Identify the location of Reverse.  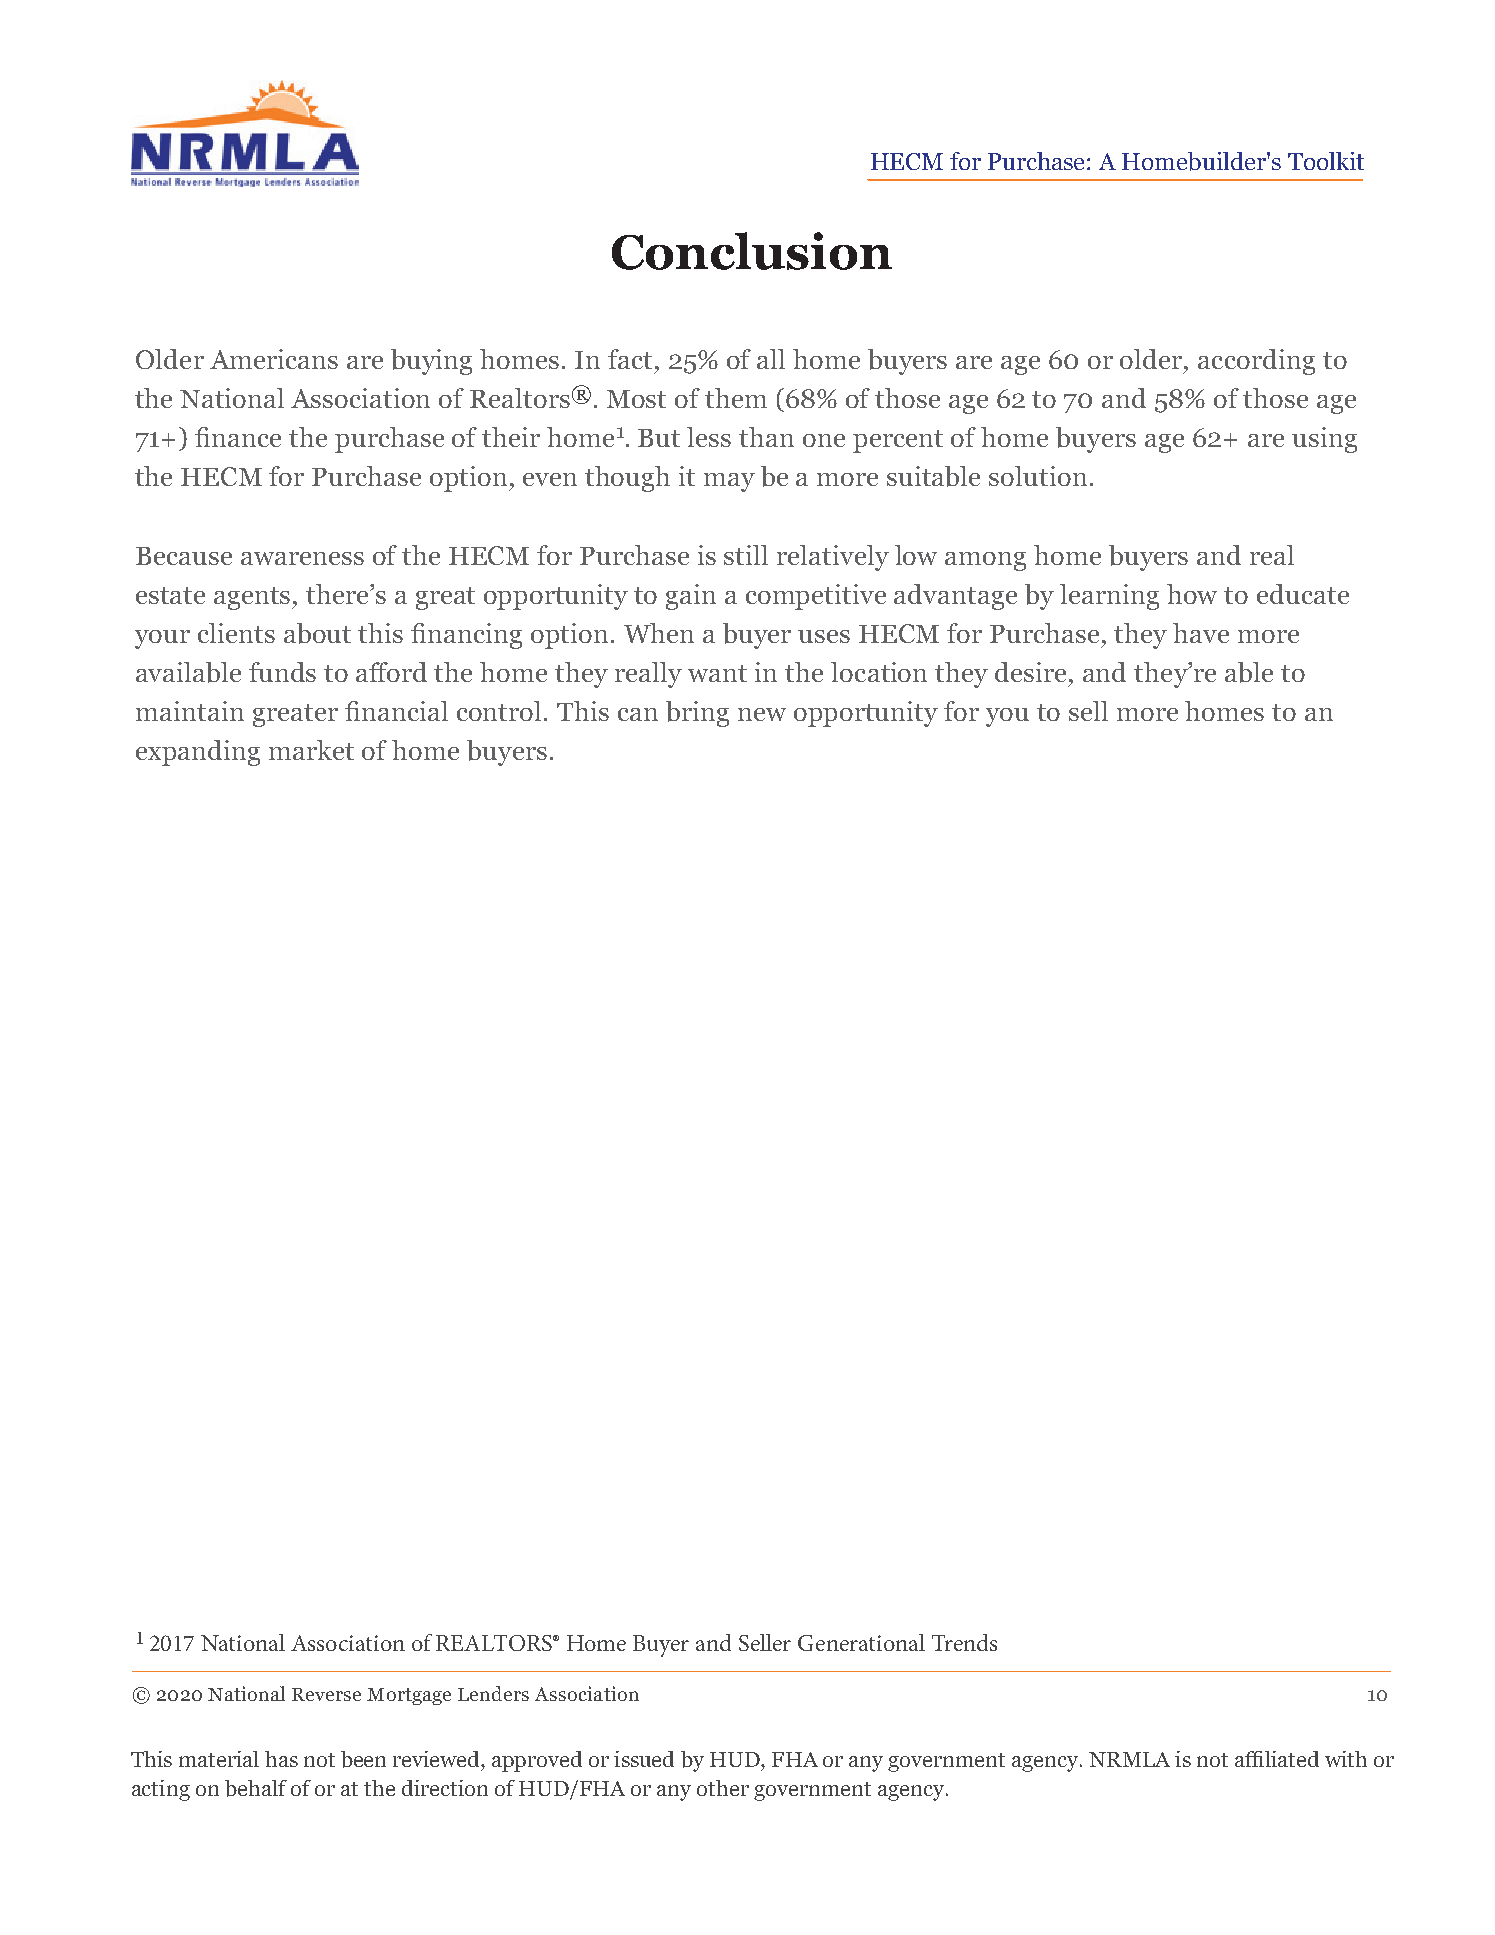
(326, 1694).
